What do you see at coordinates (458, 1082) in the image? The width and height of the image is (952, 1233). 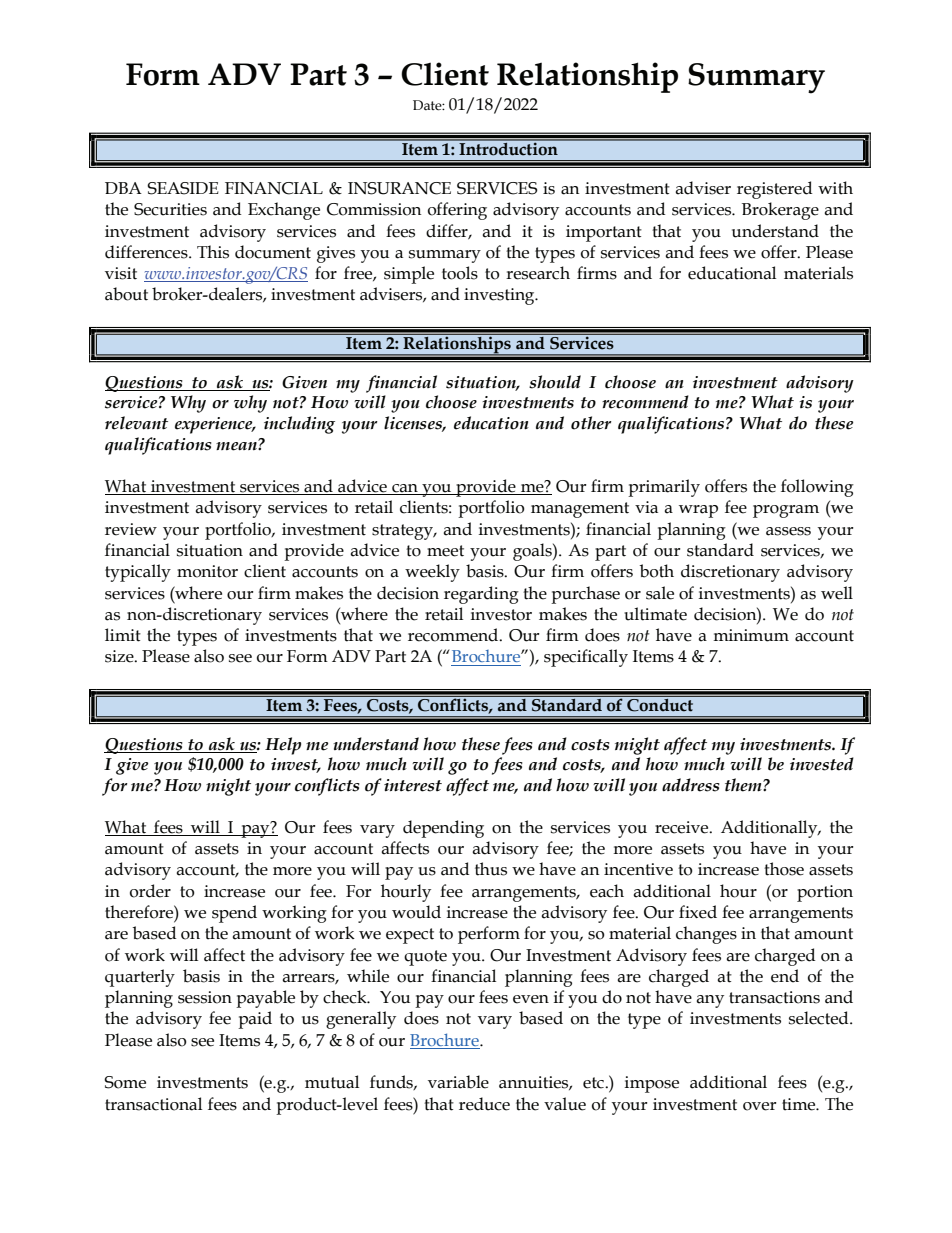 I see `variable` at bounding box center [458, 1082].
